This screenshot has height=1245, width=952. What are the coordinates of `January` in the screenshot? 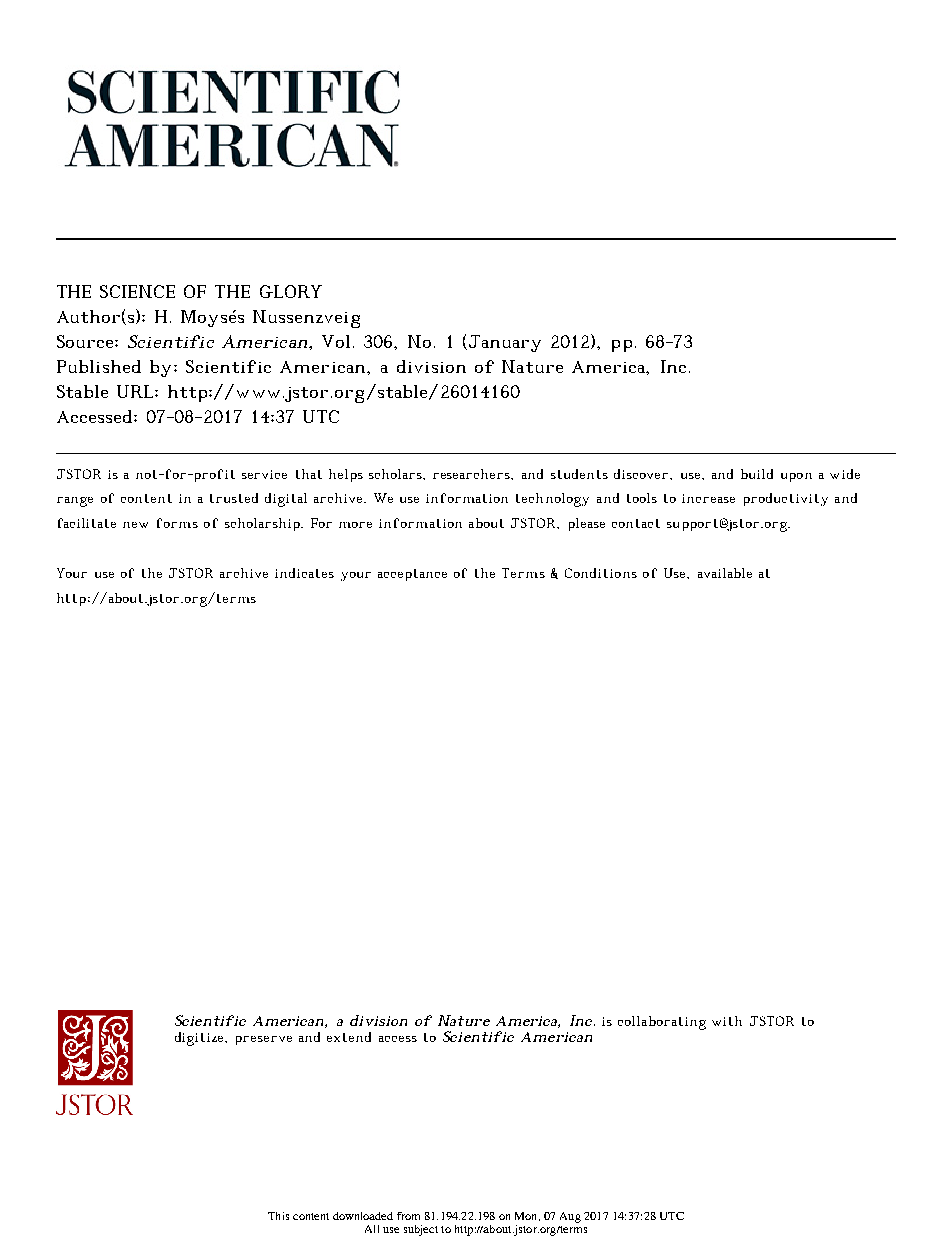 It's located at (503, 343).
